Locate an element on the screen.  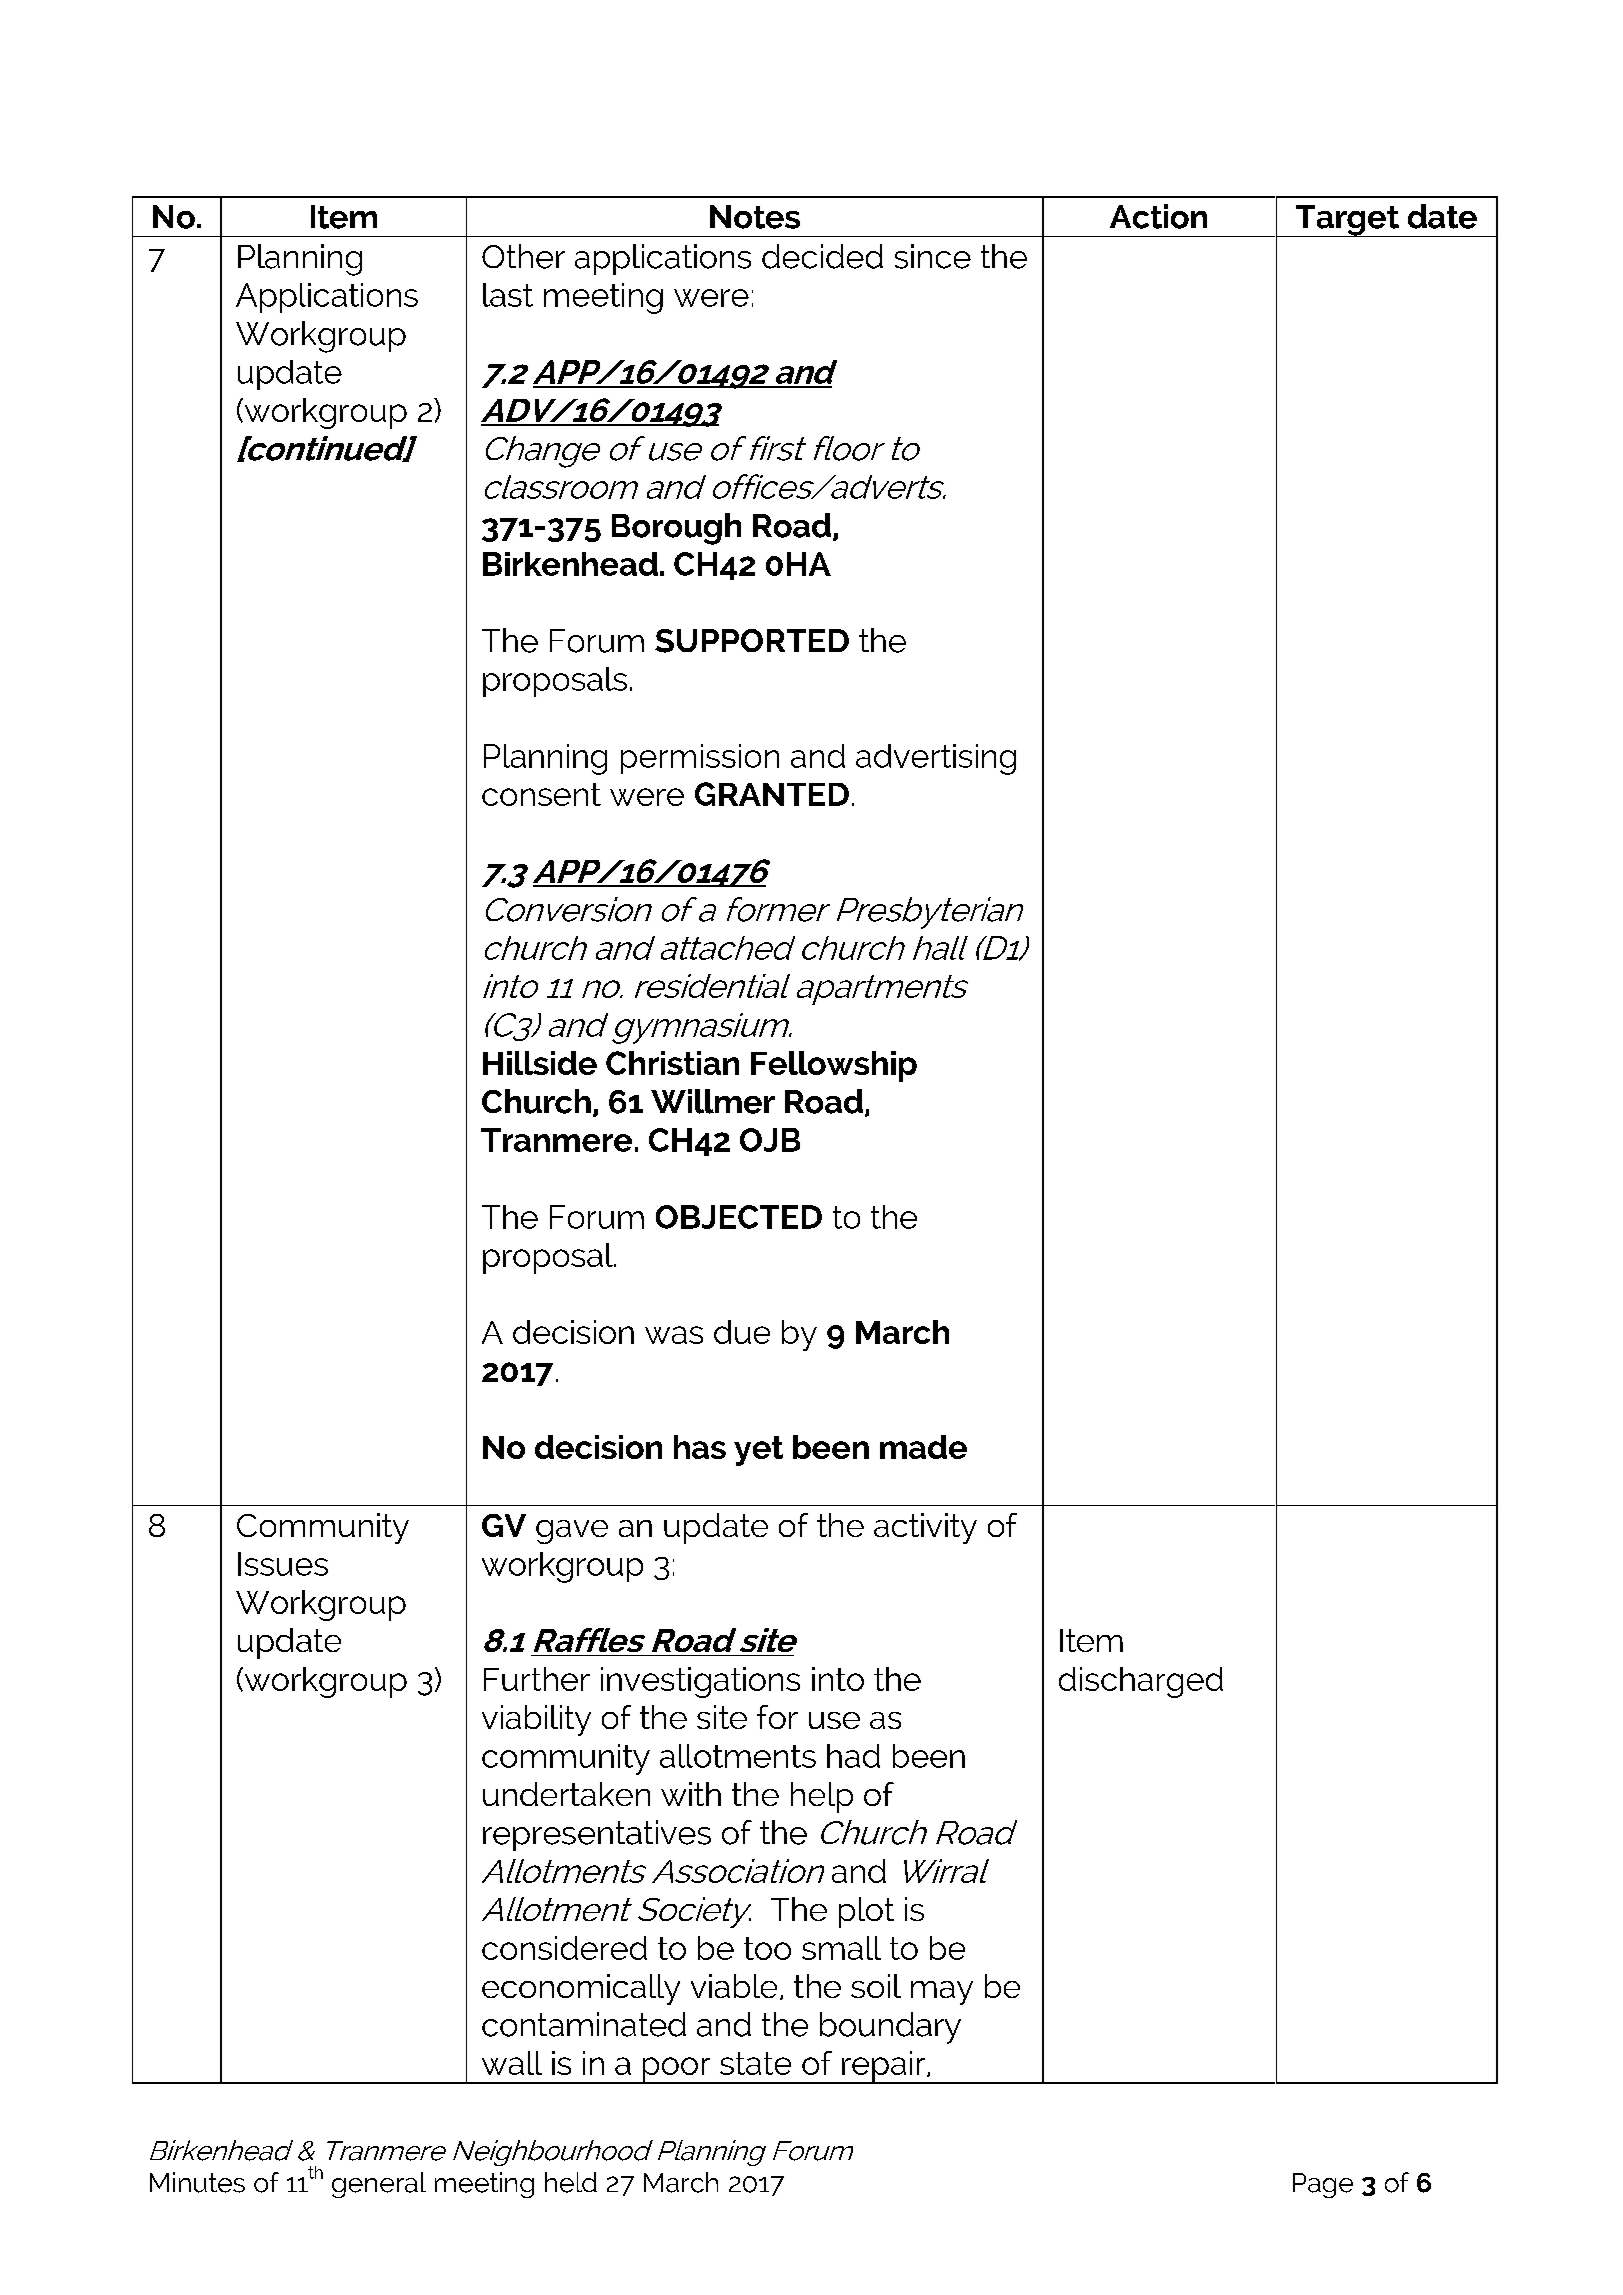
advertising is located at coordinates (936, 759).
